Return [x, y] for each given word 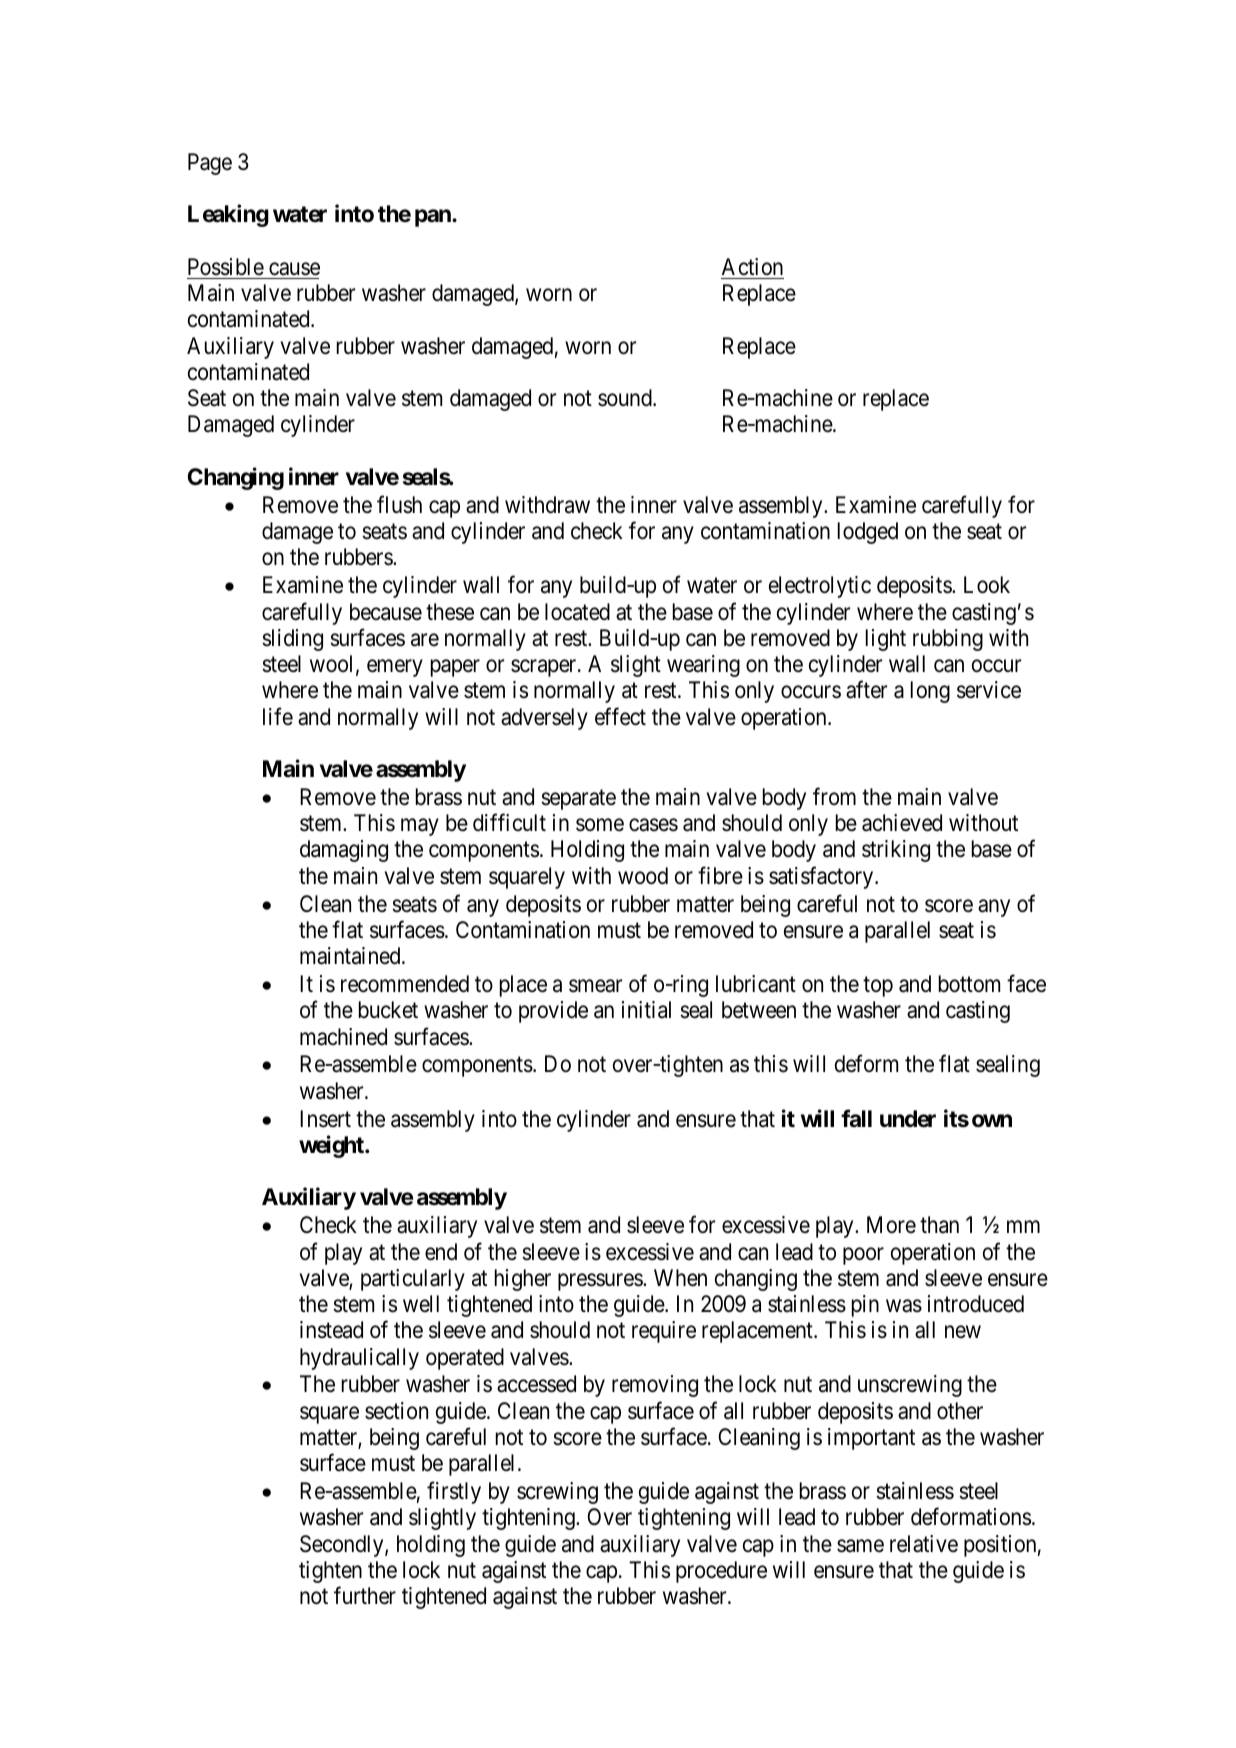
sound [626, 398]
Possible [226, 267]
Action [752, 266]
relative [924, 1544]
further [365, 1596]
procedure [721, 1572]
